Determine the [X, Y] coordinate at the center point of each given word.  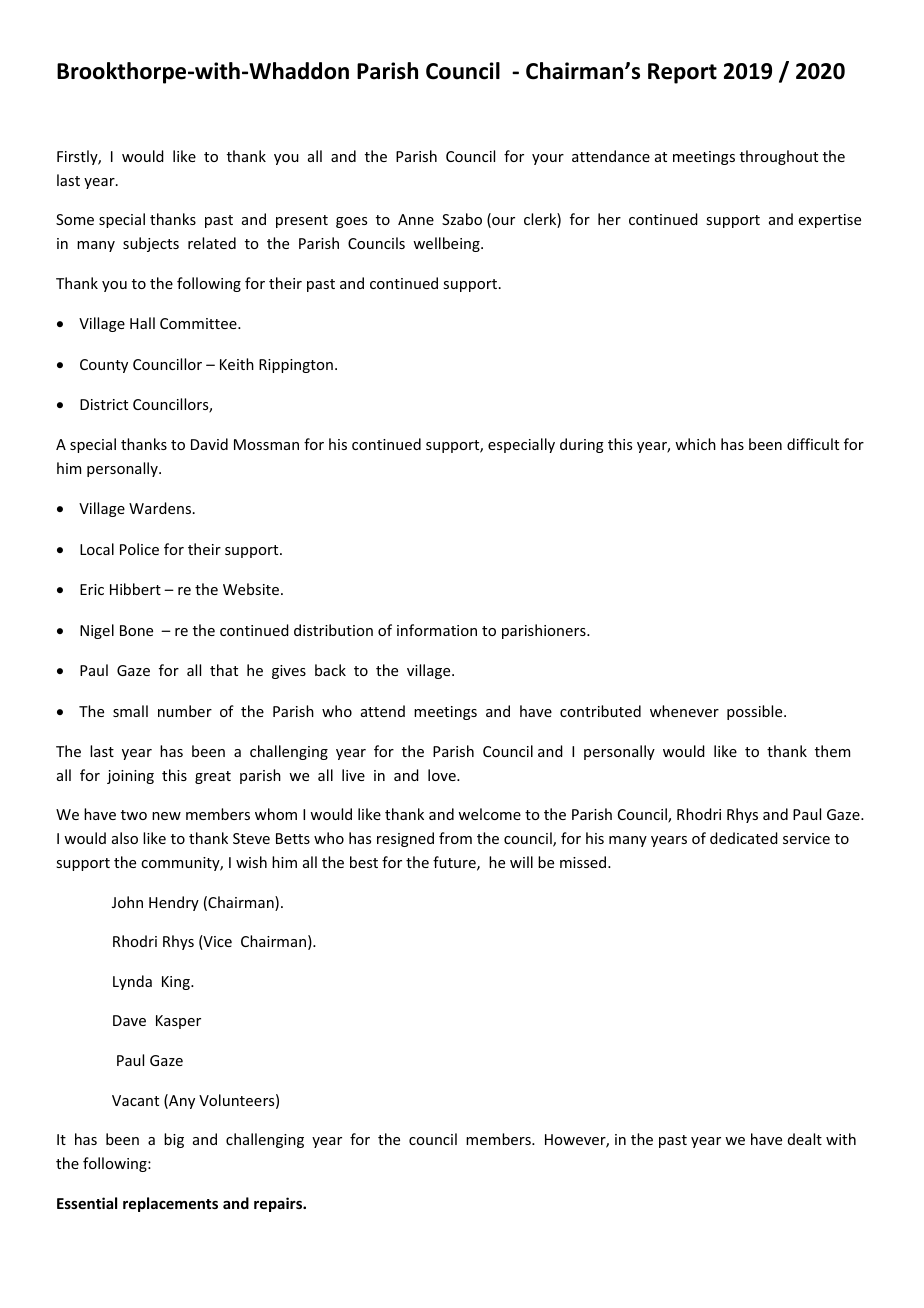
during [582, 445]
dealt [805, 1139]
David [209, 444]
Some [75, 219]
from [455, 838]
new [166, 816]
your [548, 159]
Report [682, 73]
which [695, 444]
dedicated [744, 838]
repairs [279, 1204]
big [174, 1140]
